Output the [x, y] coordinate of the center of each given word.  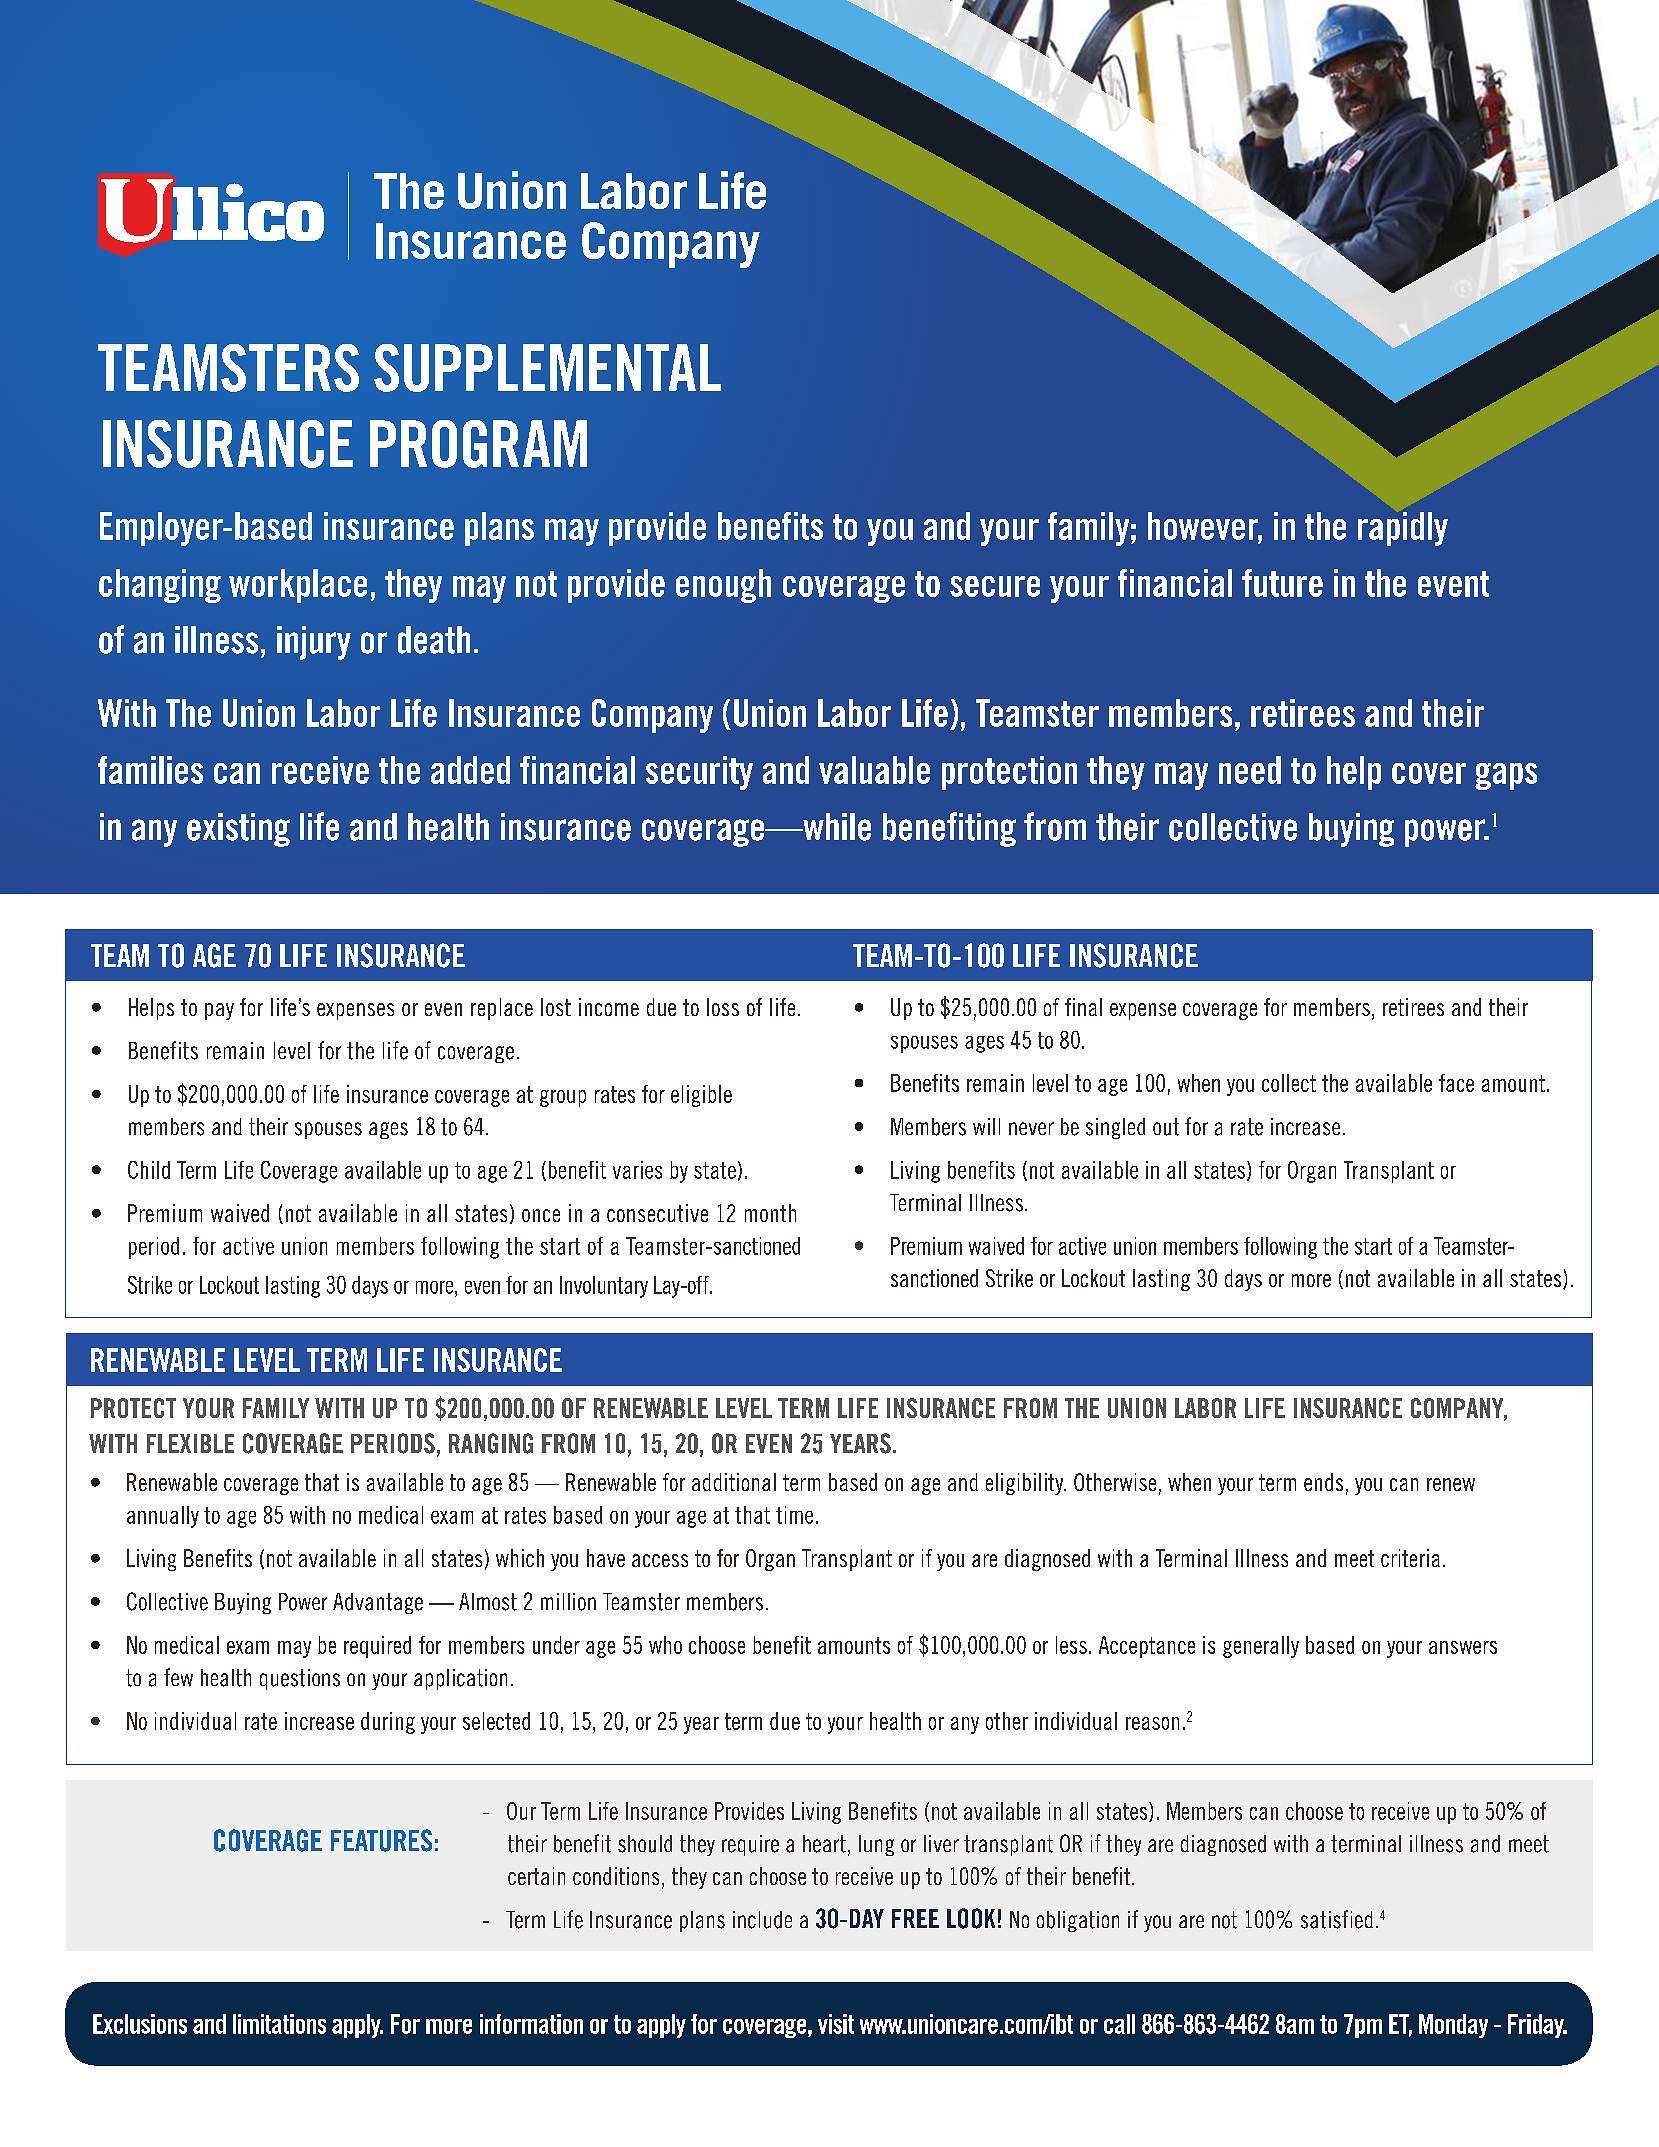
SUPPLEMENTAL [547, 368]
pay [219, 1011]
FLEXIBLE [190, 1443]
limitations [279, 2024]
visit [836, 2024]
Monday [1453, 2026]
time [794, 1515]
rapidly [1403, 529]
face [1456, 1083]
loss [723, 1007]
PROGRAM [478, 444]
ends [1323, 1482]
